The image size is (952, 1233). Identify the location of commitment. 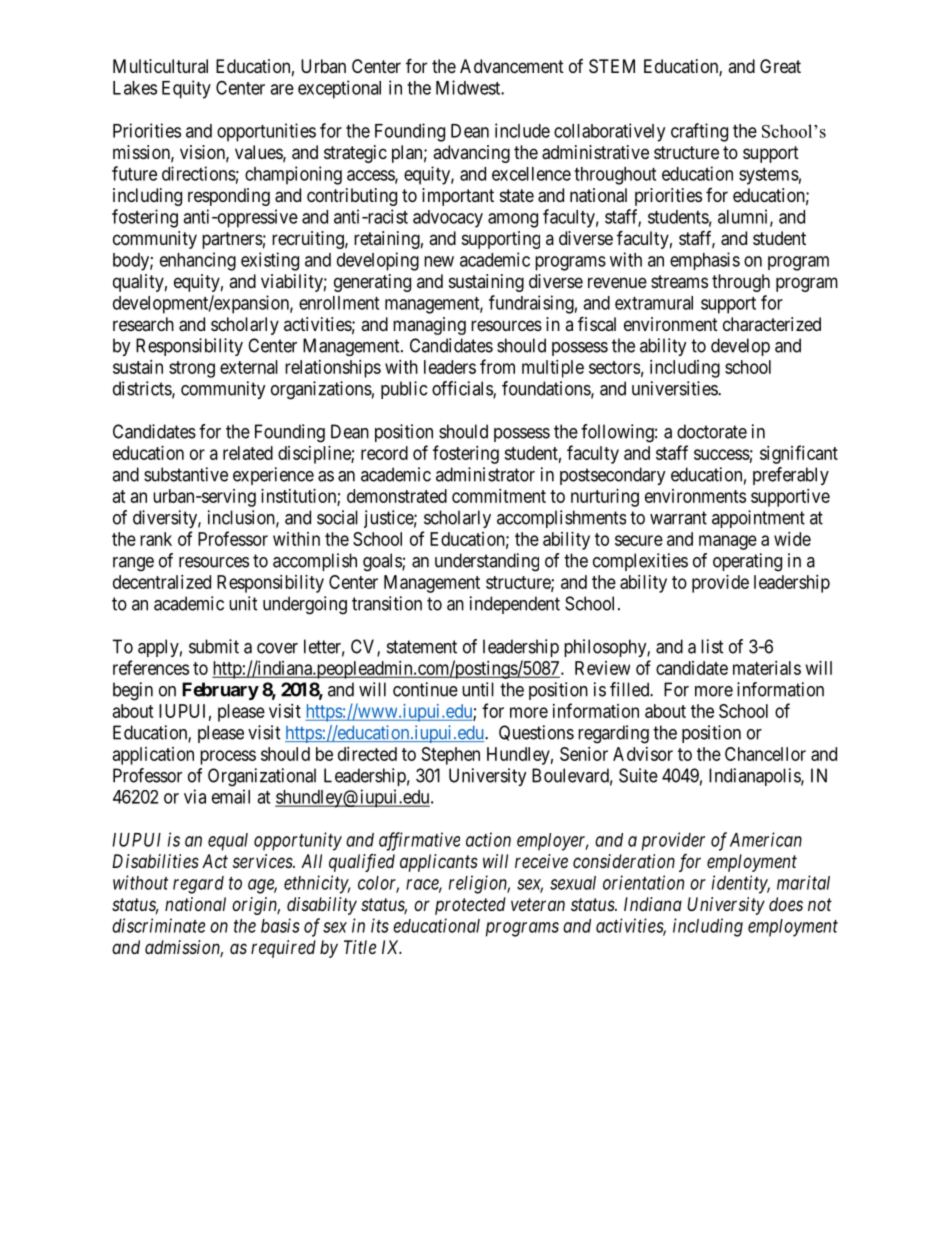
(499, 496).
